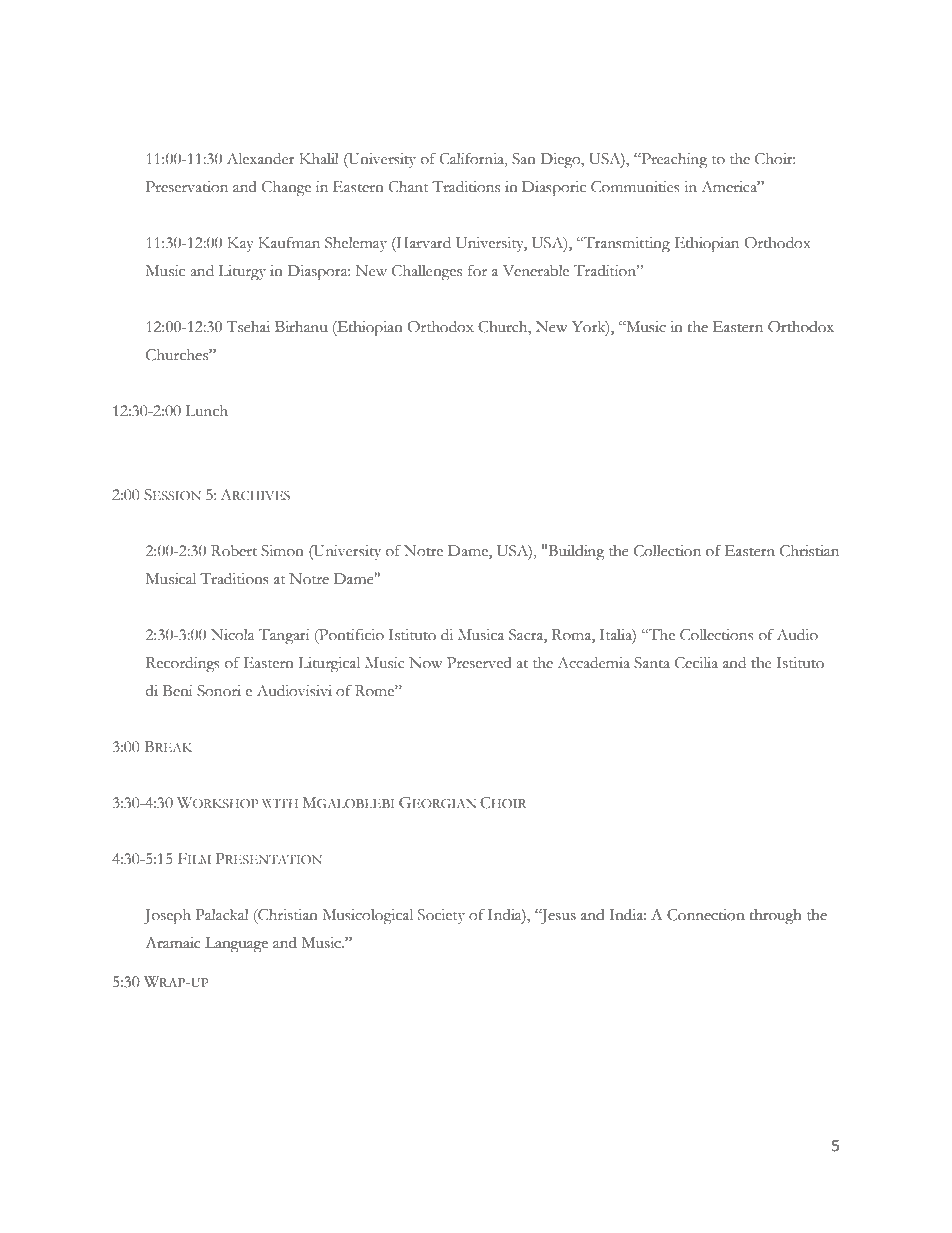 Image resolution: width=952 pixels, height=1233 pixels. I want to click on Alexander, so click(261, 159).
